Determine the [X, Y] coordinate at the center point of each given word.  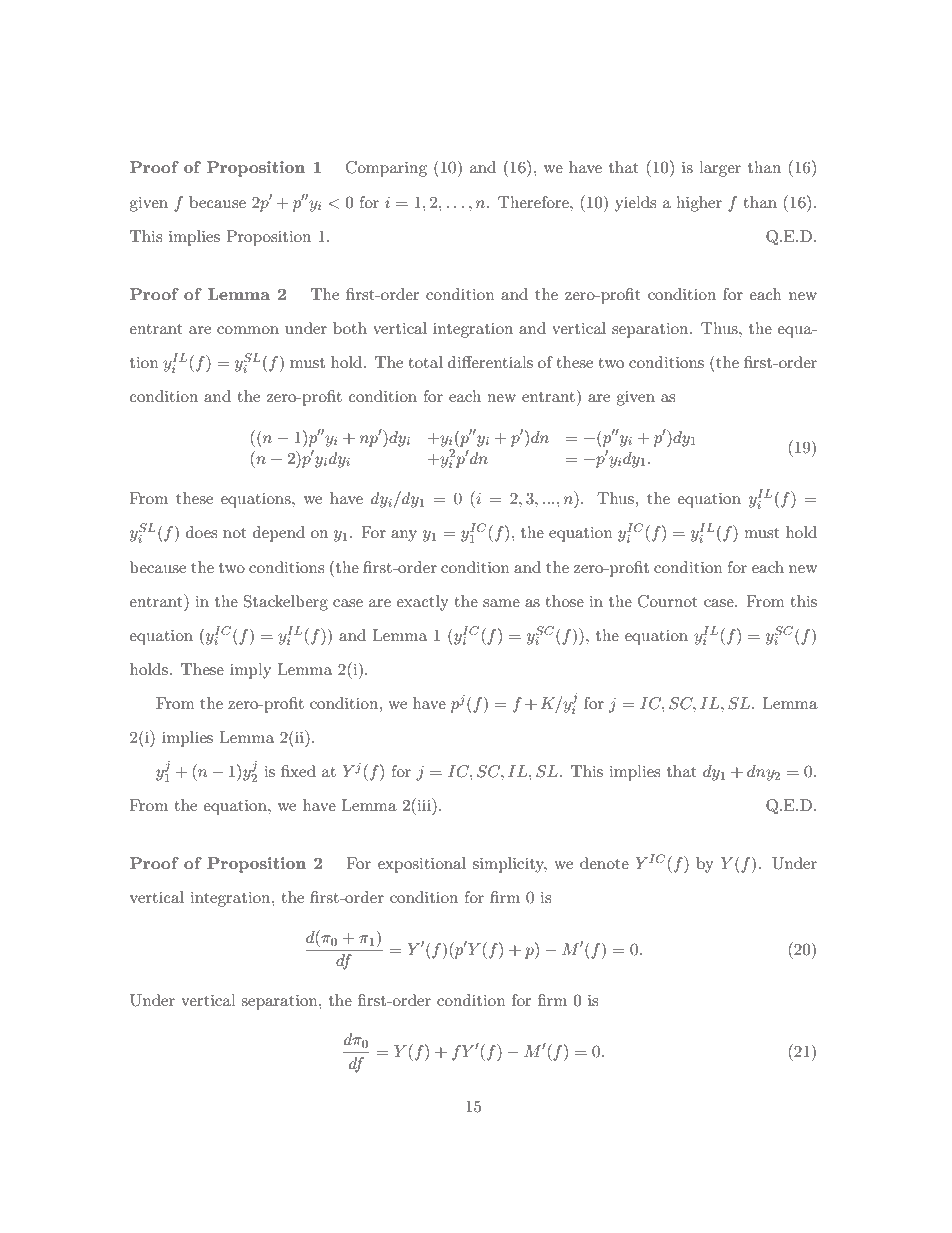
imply [250, 671]
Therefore [534, 202]
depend [279, 534]
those [565, 601]
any [404, 536]
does [201, 532]
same [501, 603]
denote [604, 863]
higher [699, 204]
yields [635, 204]
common [248, 330]
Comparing [386, 169]
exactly [422, 603]
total [426, 362]
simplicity [510, 865]
